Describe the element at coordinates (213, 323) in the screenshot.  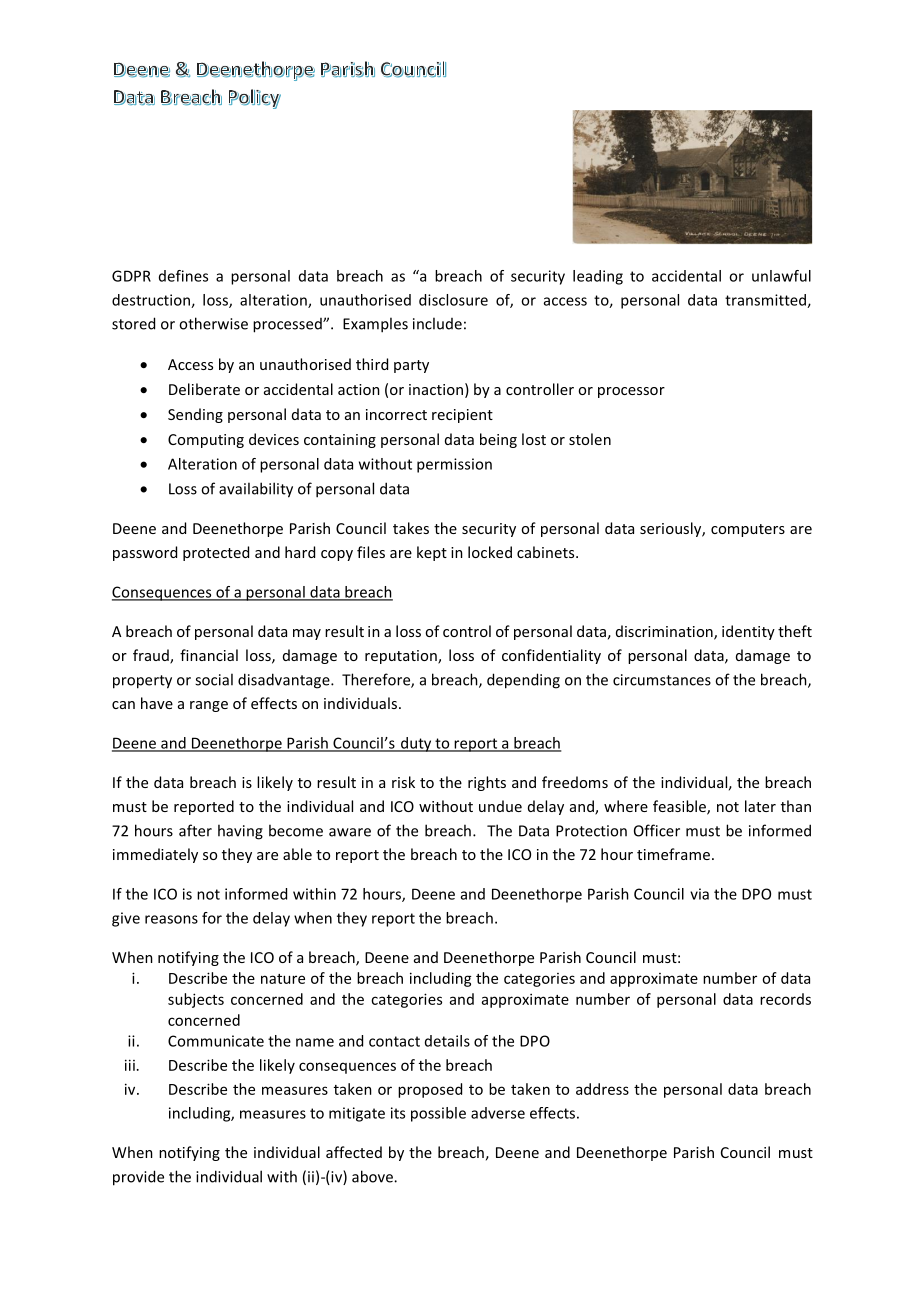
I see `otherwise` at that location.
